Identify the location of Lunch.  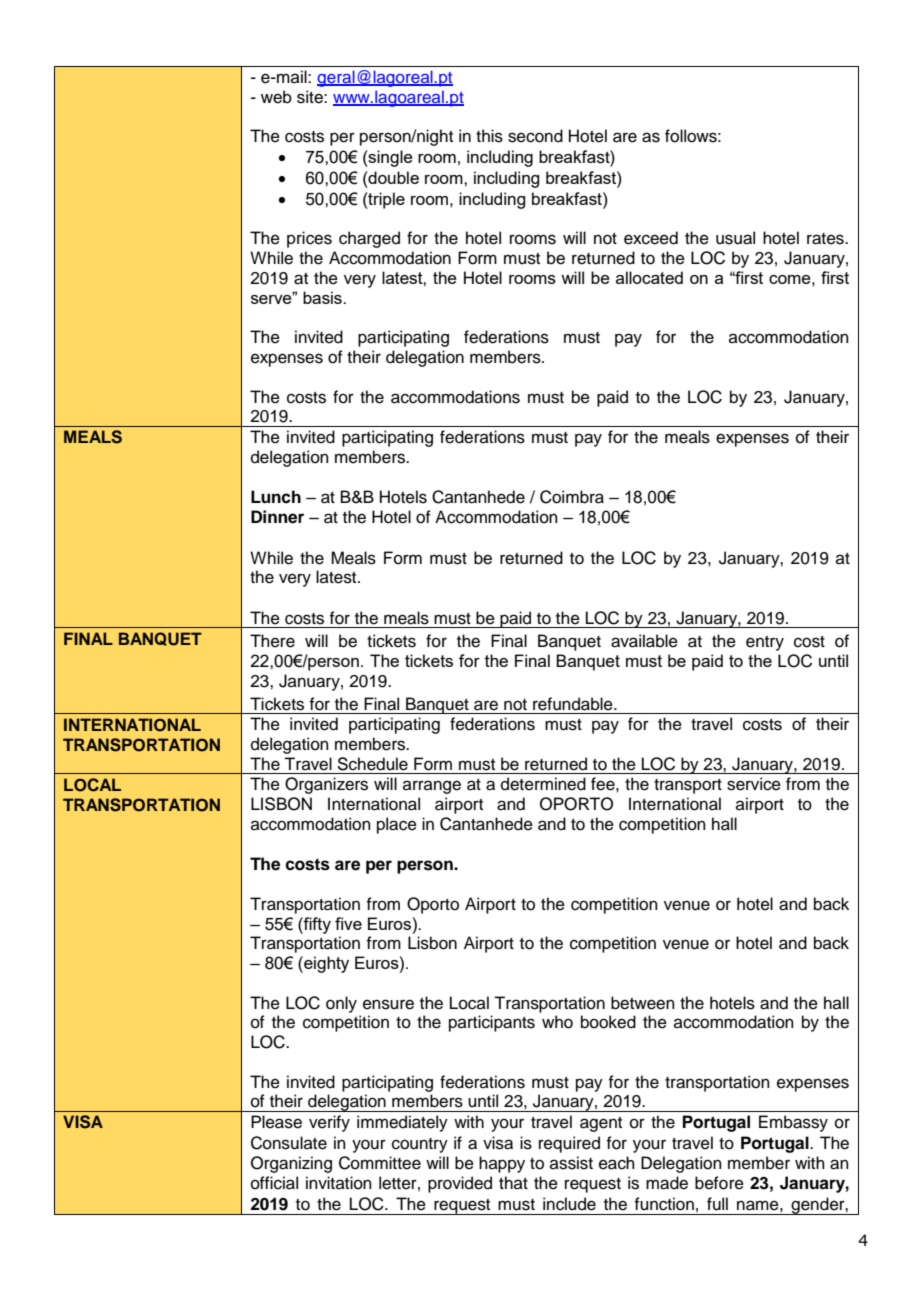
(276, 497).
